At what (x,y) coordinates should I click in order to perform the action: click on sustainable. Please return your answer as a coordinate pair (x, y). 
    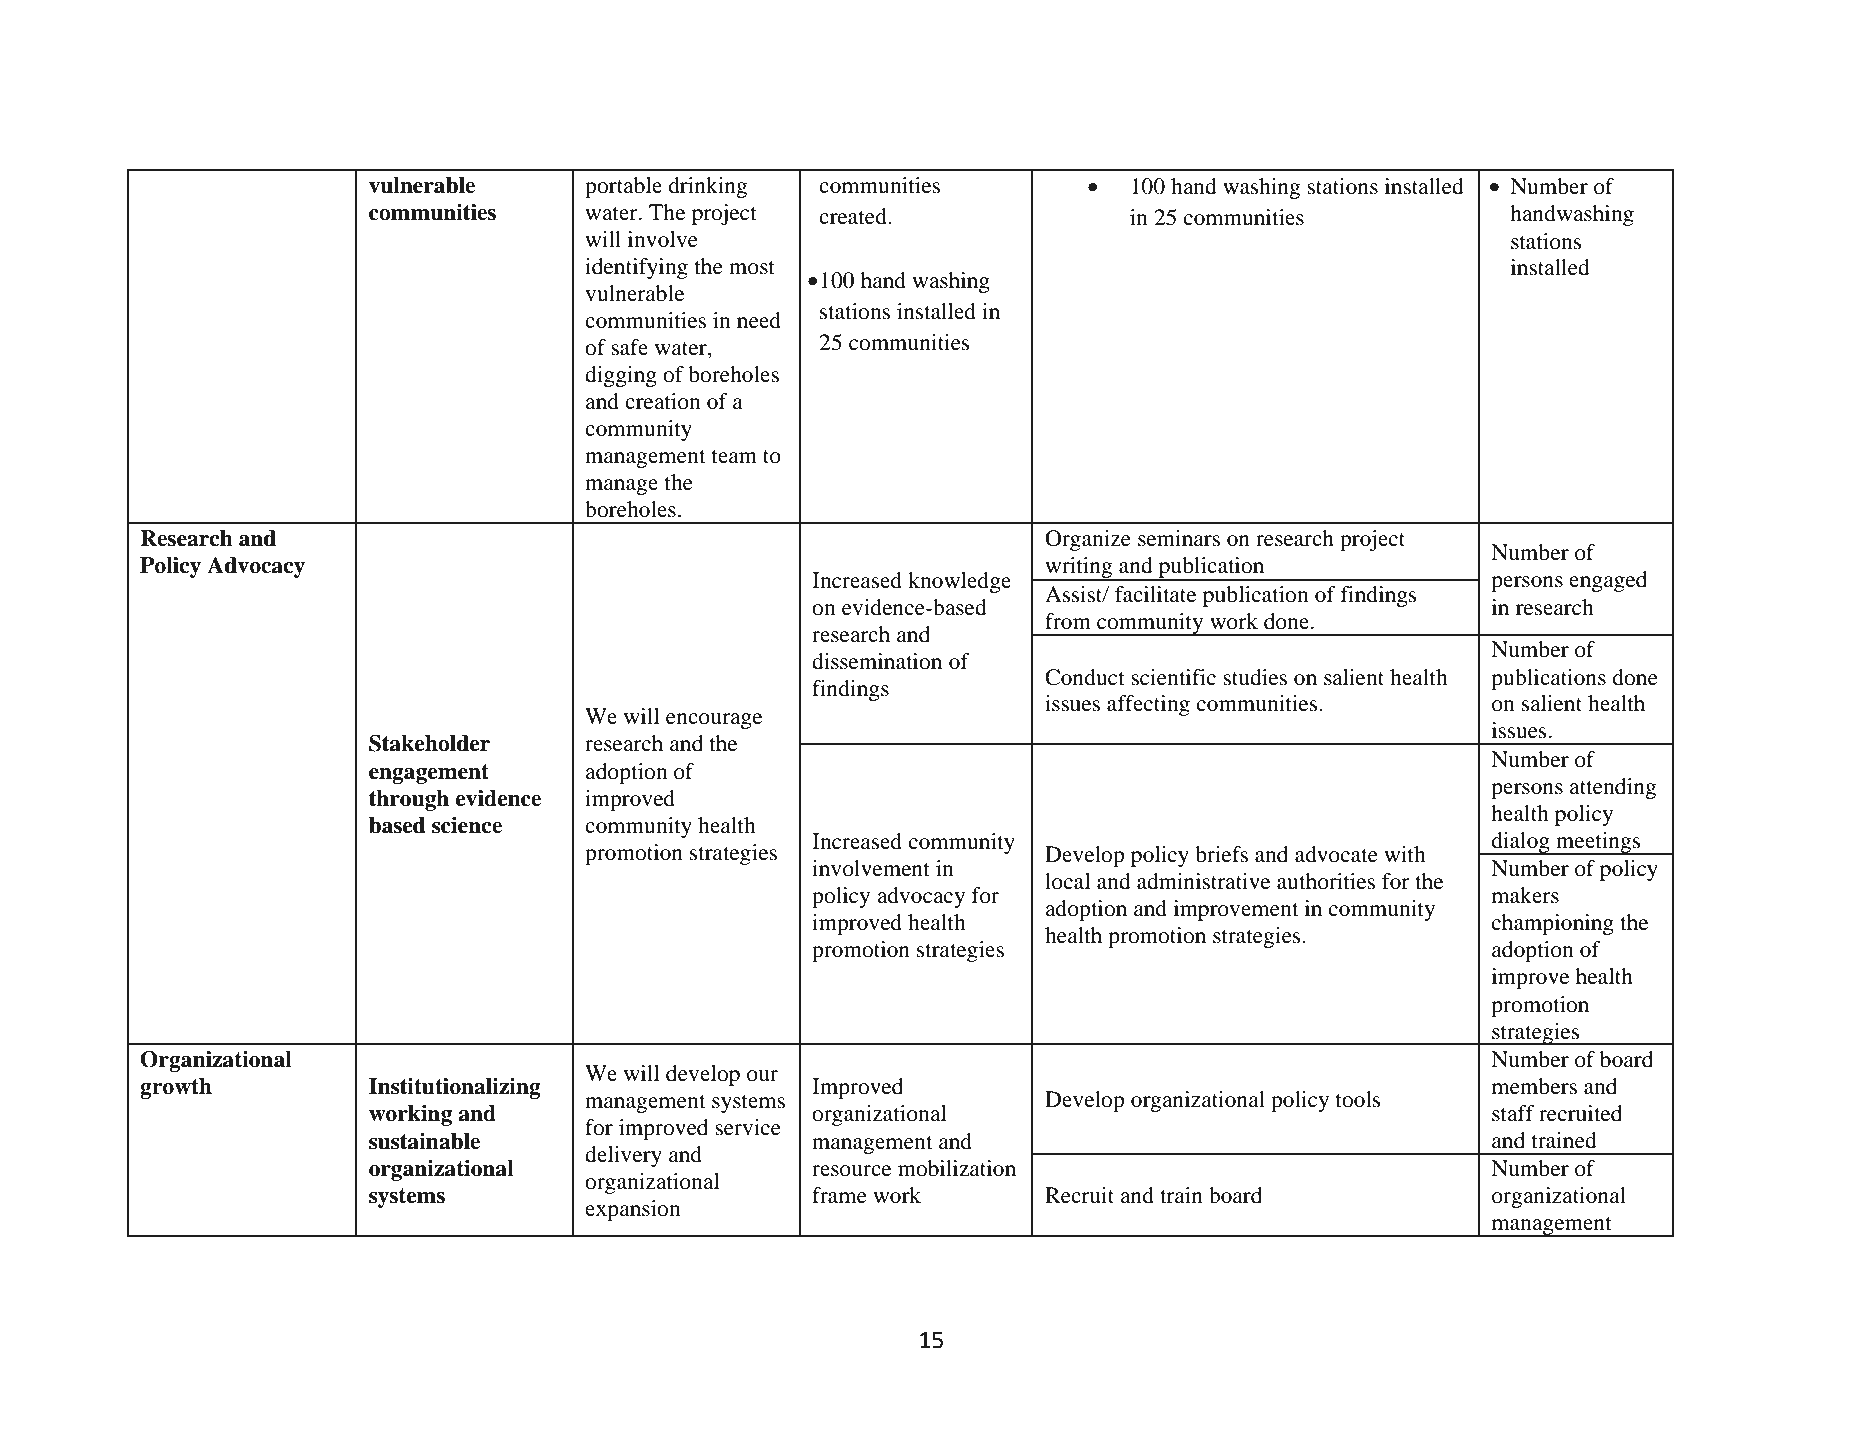
    Looking at the image, I should click on (424, 1141).
